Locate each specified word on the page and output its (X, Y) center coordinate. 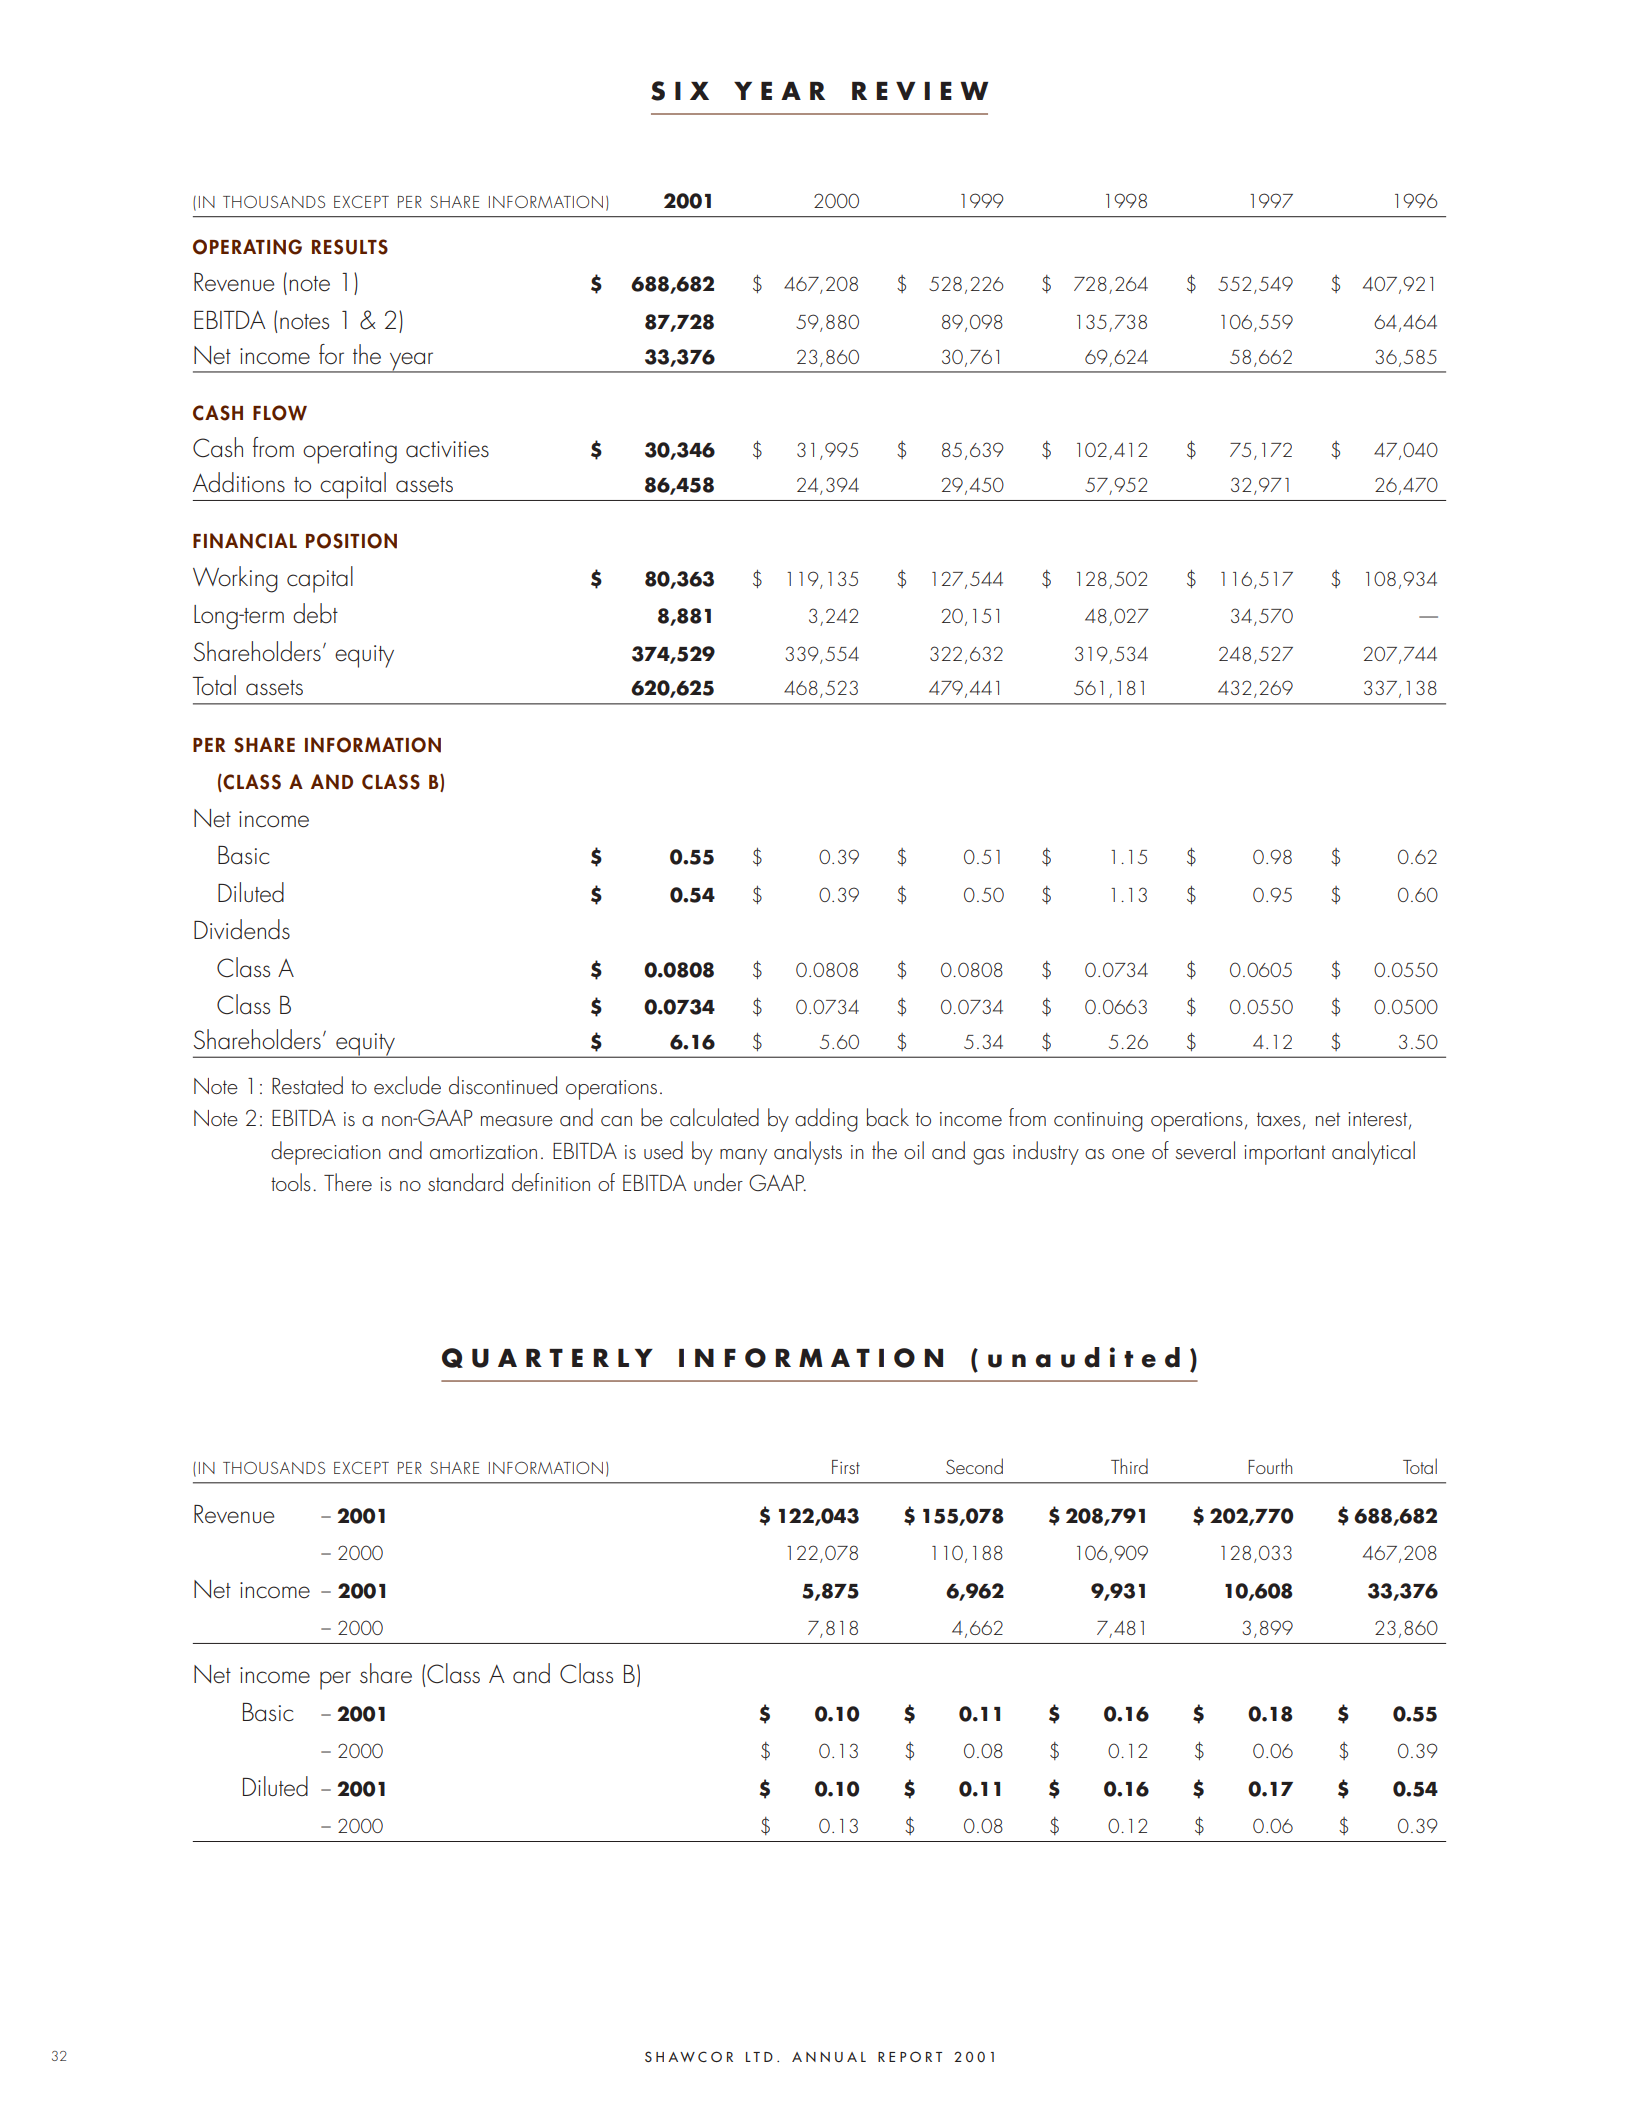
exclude (407, 1085)
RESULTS (350, 247)
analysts (808, 1153)
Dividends (242, 929)
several (1205, 1150)
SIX (680, 91)
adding (826, 1120)
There (348, 1182)
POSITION (351, 541)
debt (315, 613)
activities (447, 449)
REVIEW (920, 91)
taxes (1279, 1119)
